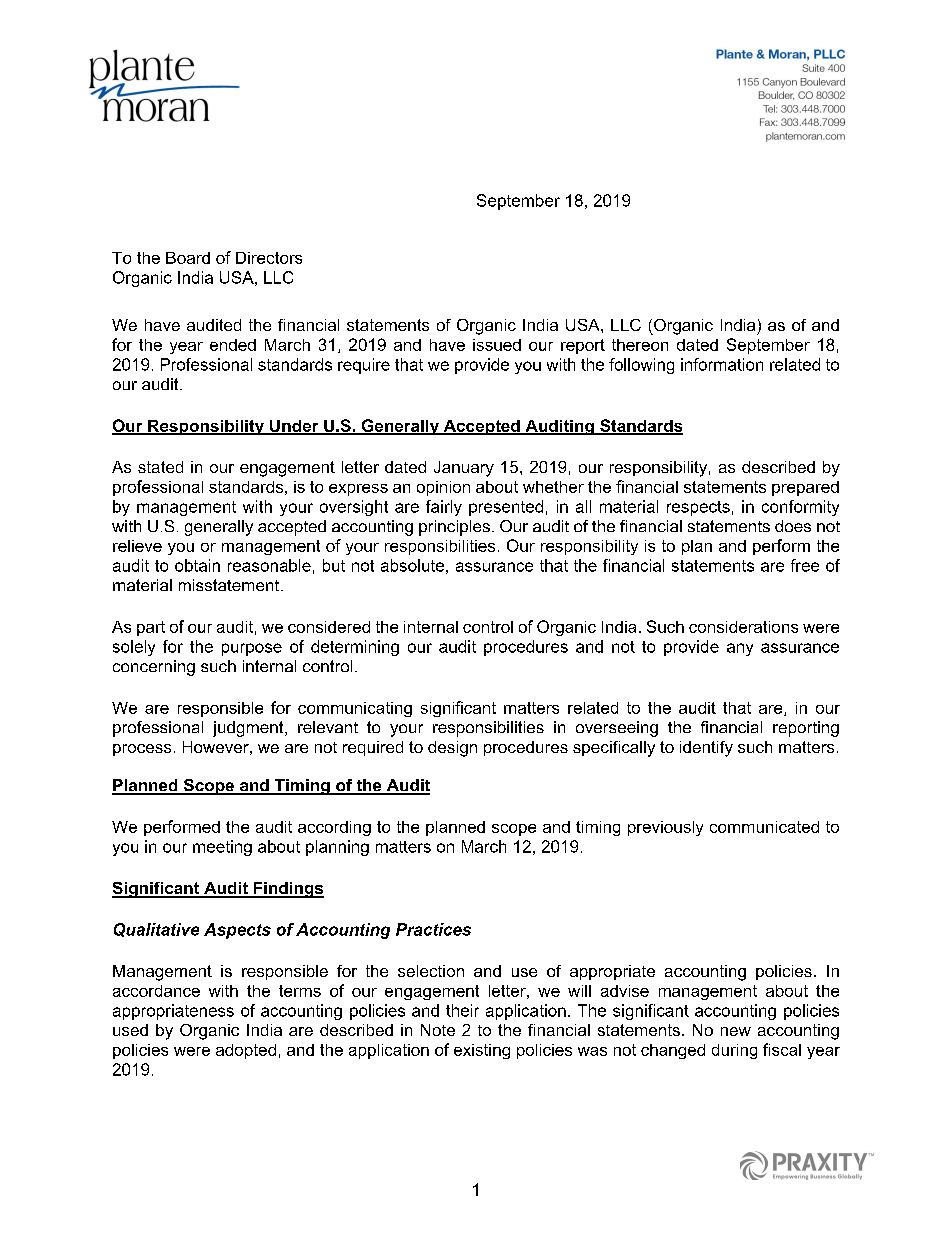 The width and height of the screenshot is (952, 1233). What do you see at coordinates (497, 345) in the screenshot?
I see `issued` at bounding box center [497, 345].
